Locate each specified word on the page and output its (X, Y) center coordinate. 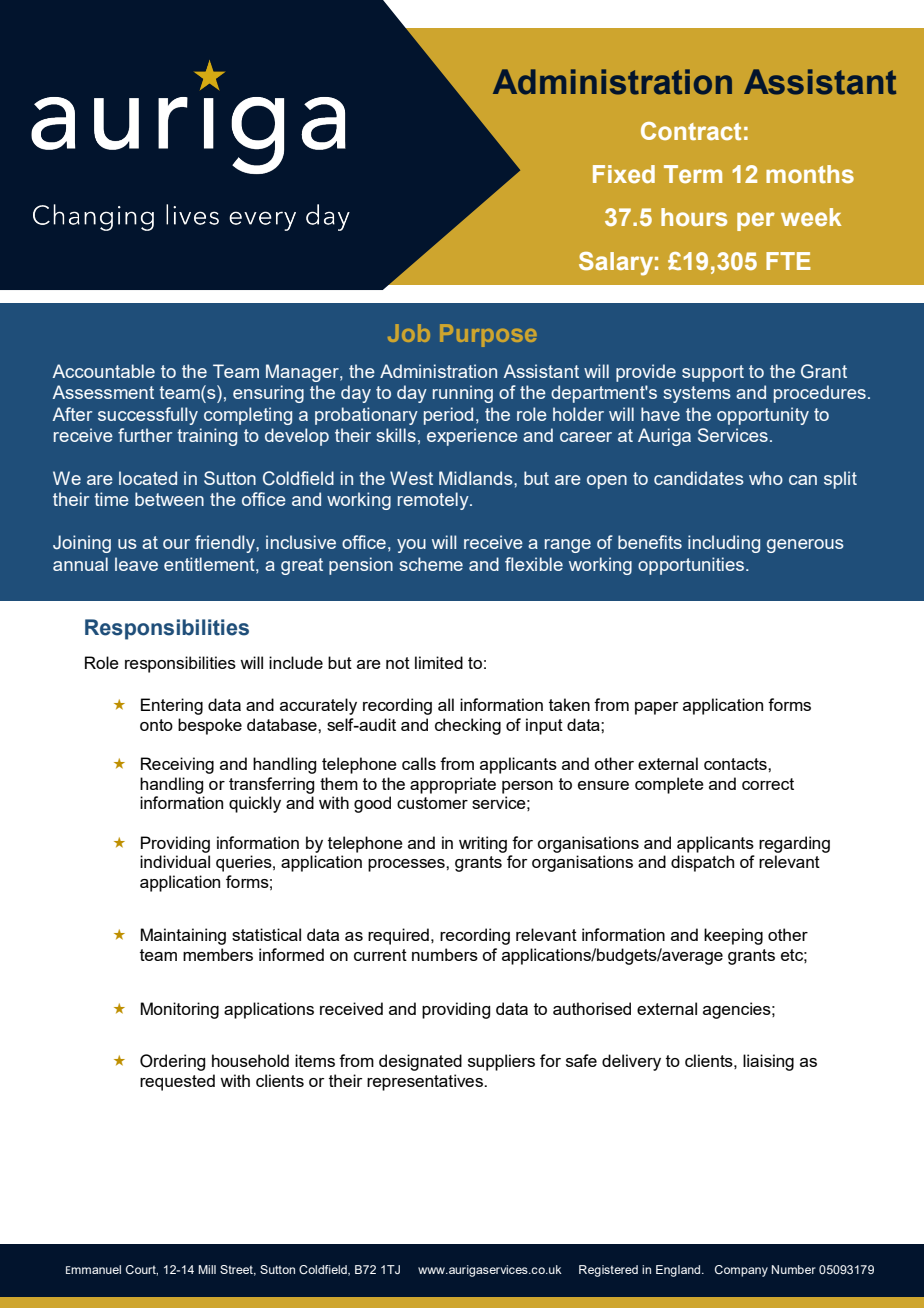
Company (741, 1271)
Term (693, 174)
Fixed (624, 174)
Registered (608, 1271)
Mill (207, 1269)
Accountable (104, 371)
